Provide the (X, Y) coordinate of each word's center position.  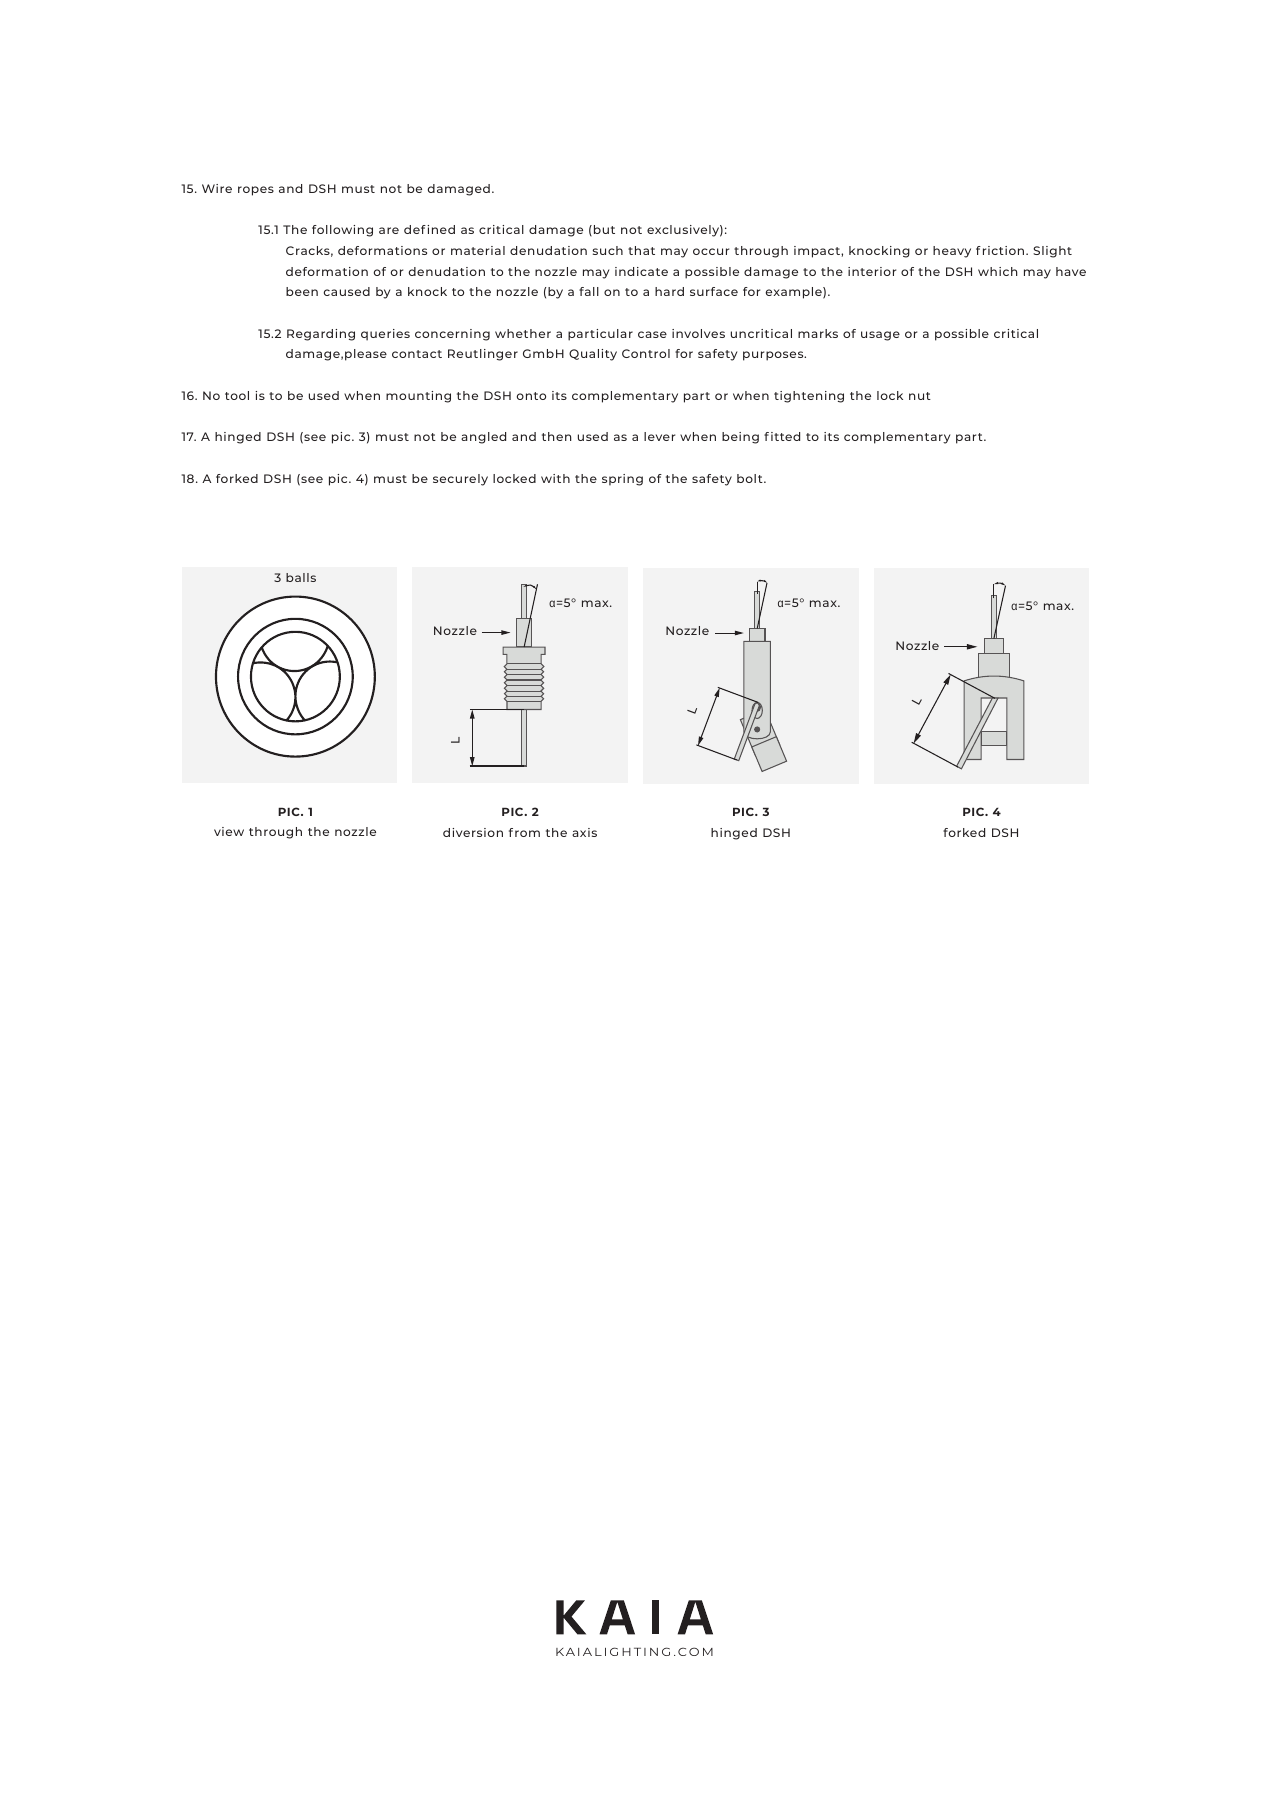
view (229, 831)
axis (584, 832)
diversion (473, 832)
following (342, 231)
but (604, 229)
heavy (952, 252)
